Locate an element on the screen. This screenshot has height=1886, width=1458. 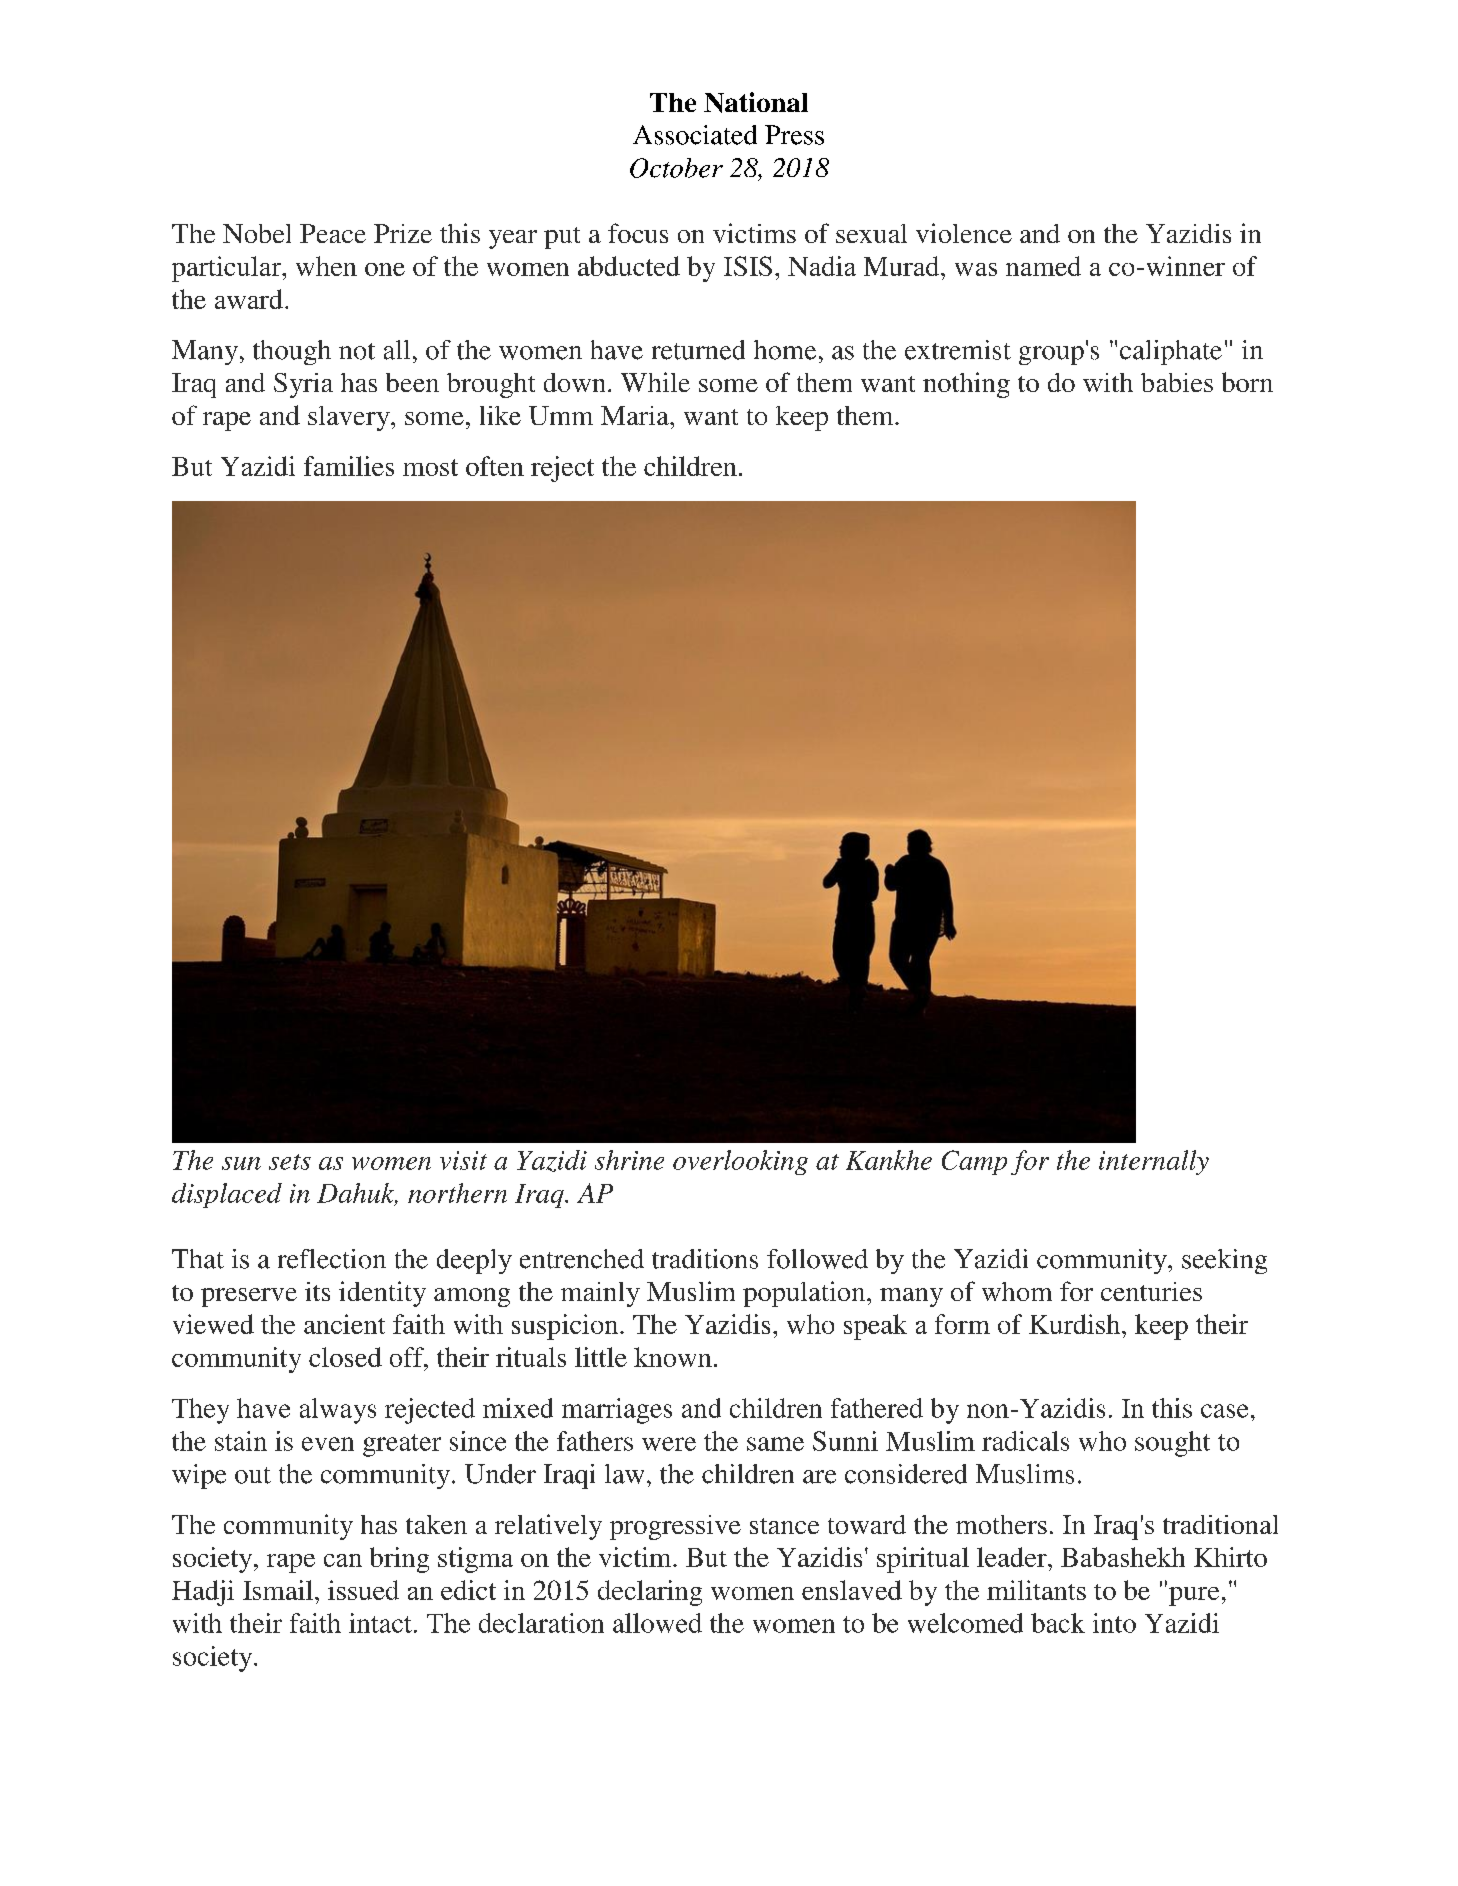
Associated is located at coordinates (695, 135).
